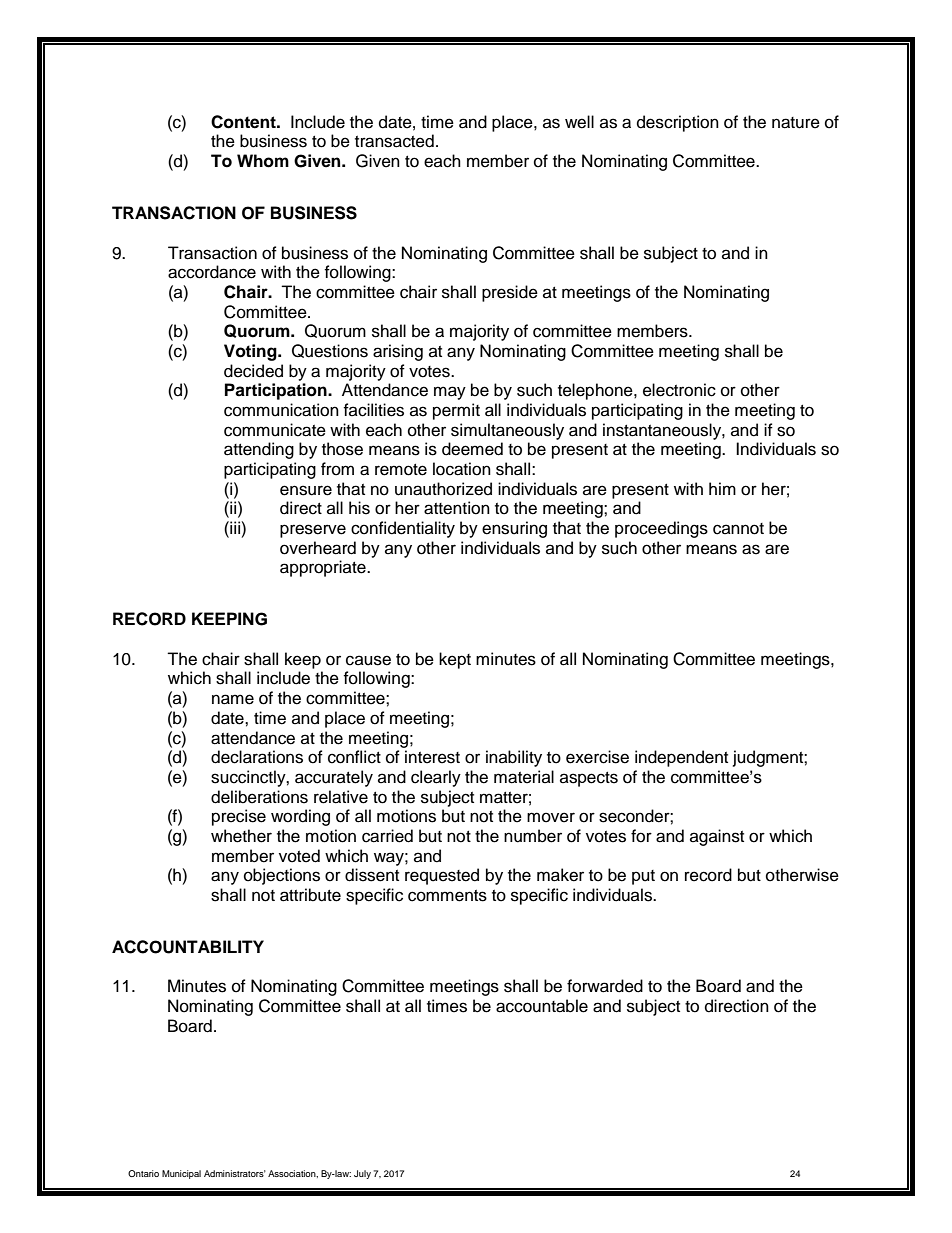  I want to click on permit, so click(456, 411).
